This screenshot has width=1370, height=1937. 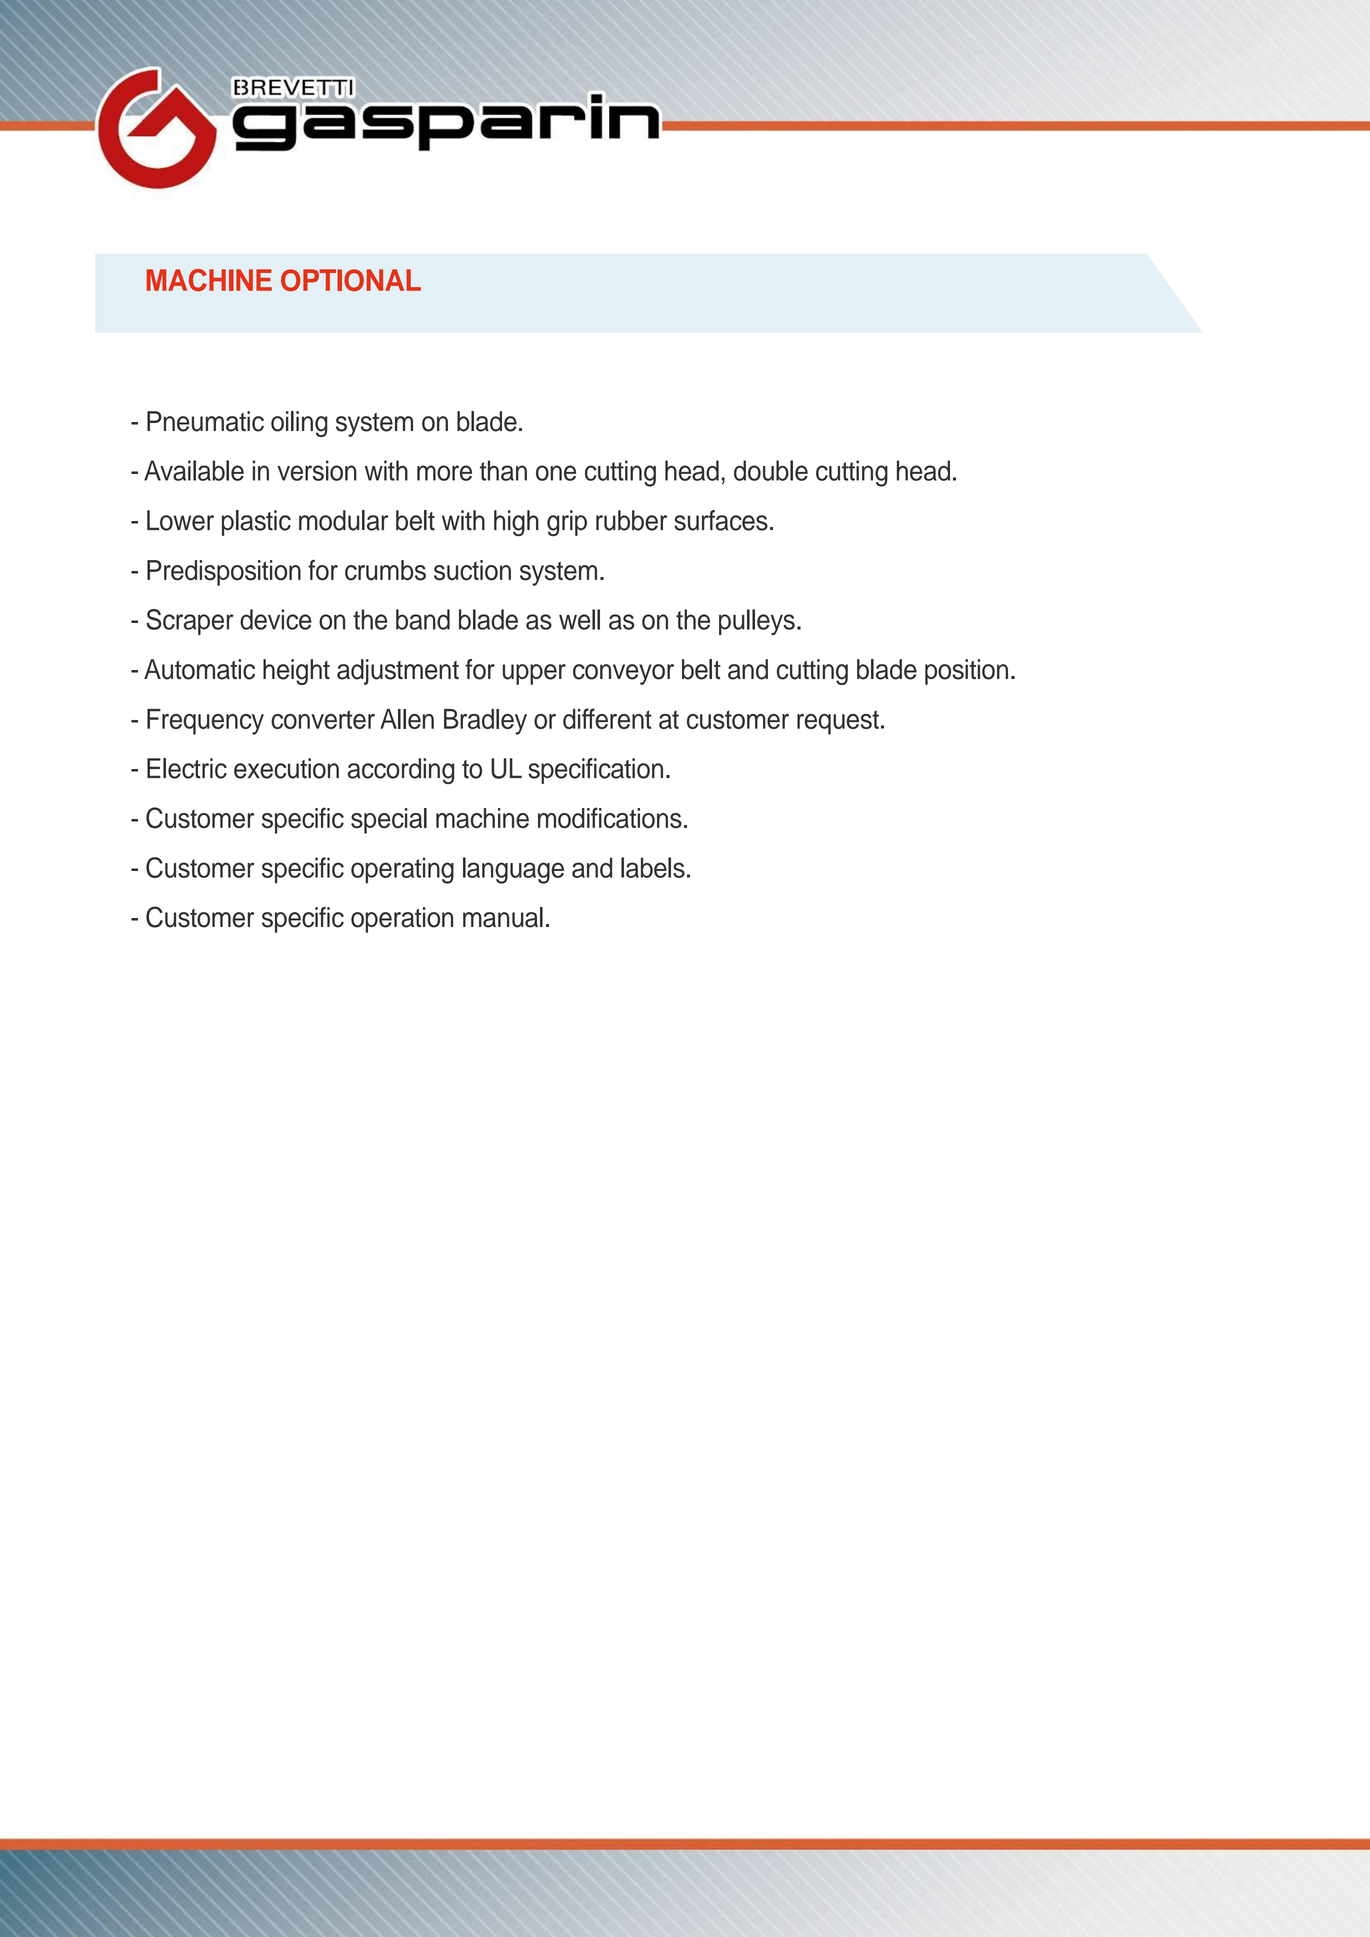 What do you see at coordinates (516, 523) in the screenshot?
I see `high` at bounding box center [516, 523].
